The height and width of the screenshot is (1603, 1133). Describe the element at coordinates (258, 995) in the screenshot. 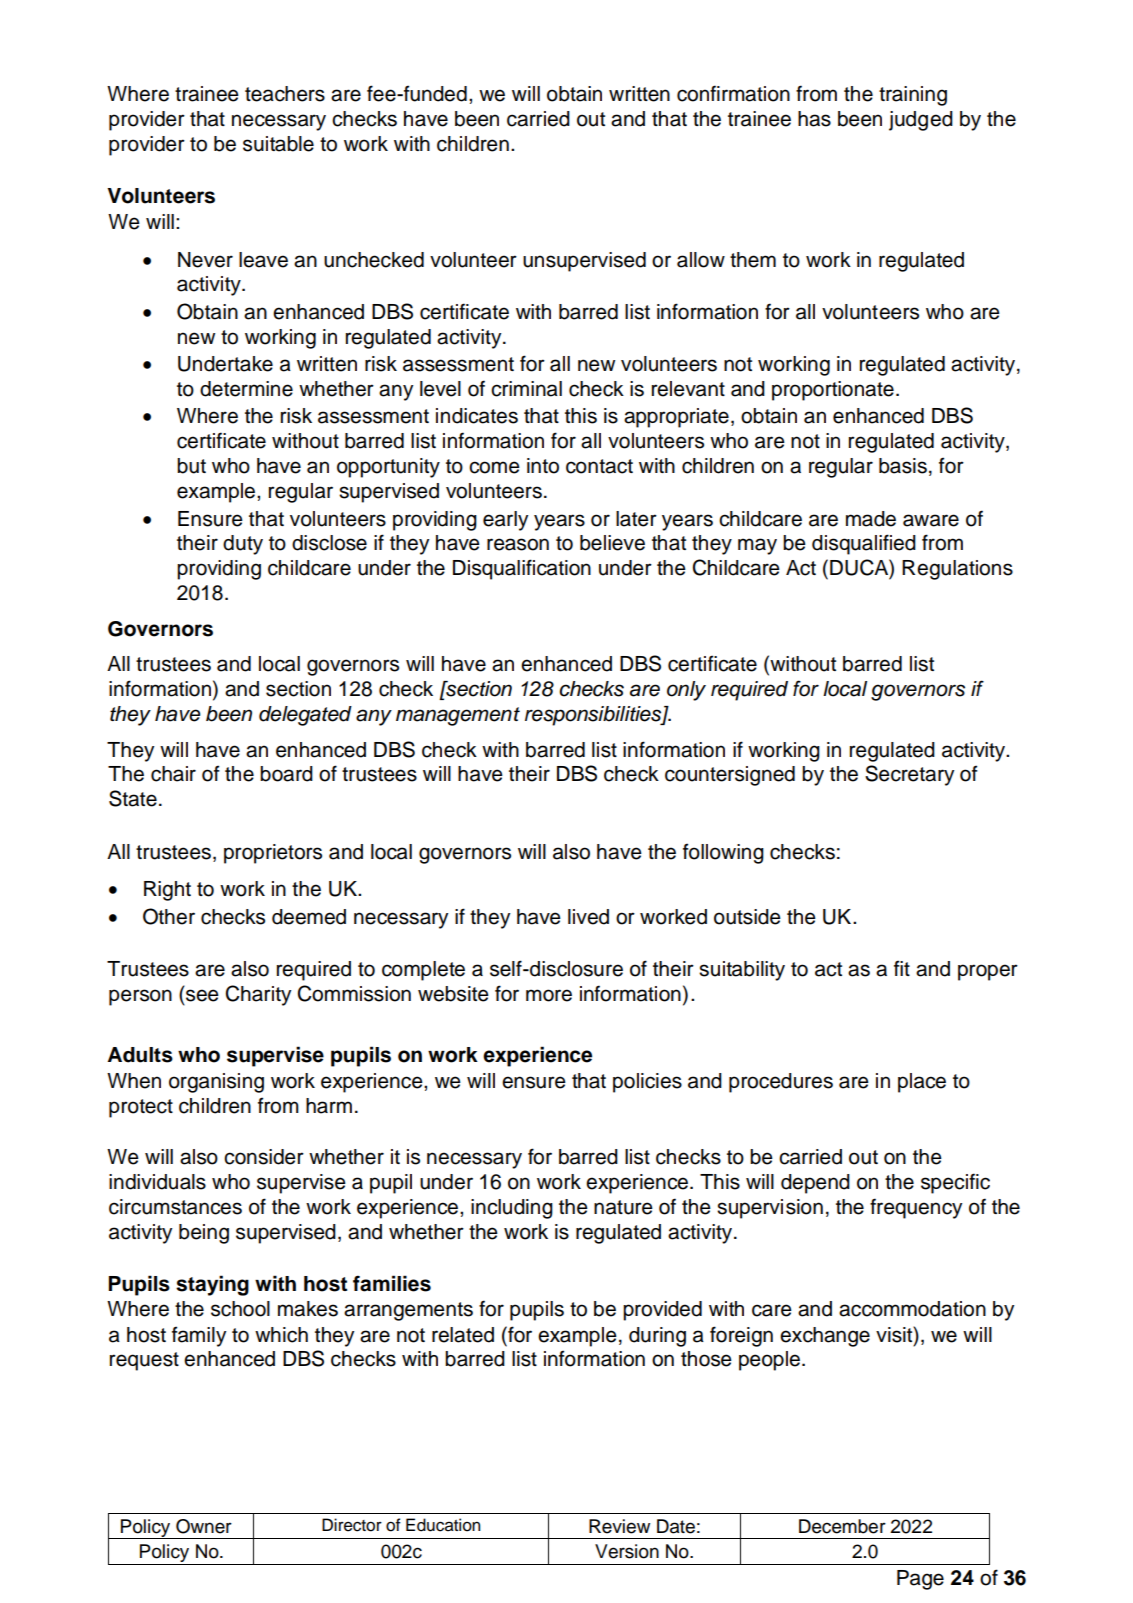

I see `Charity` at that location.
